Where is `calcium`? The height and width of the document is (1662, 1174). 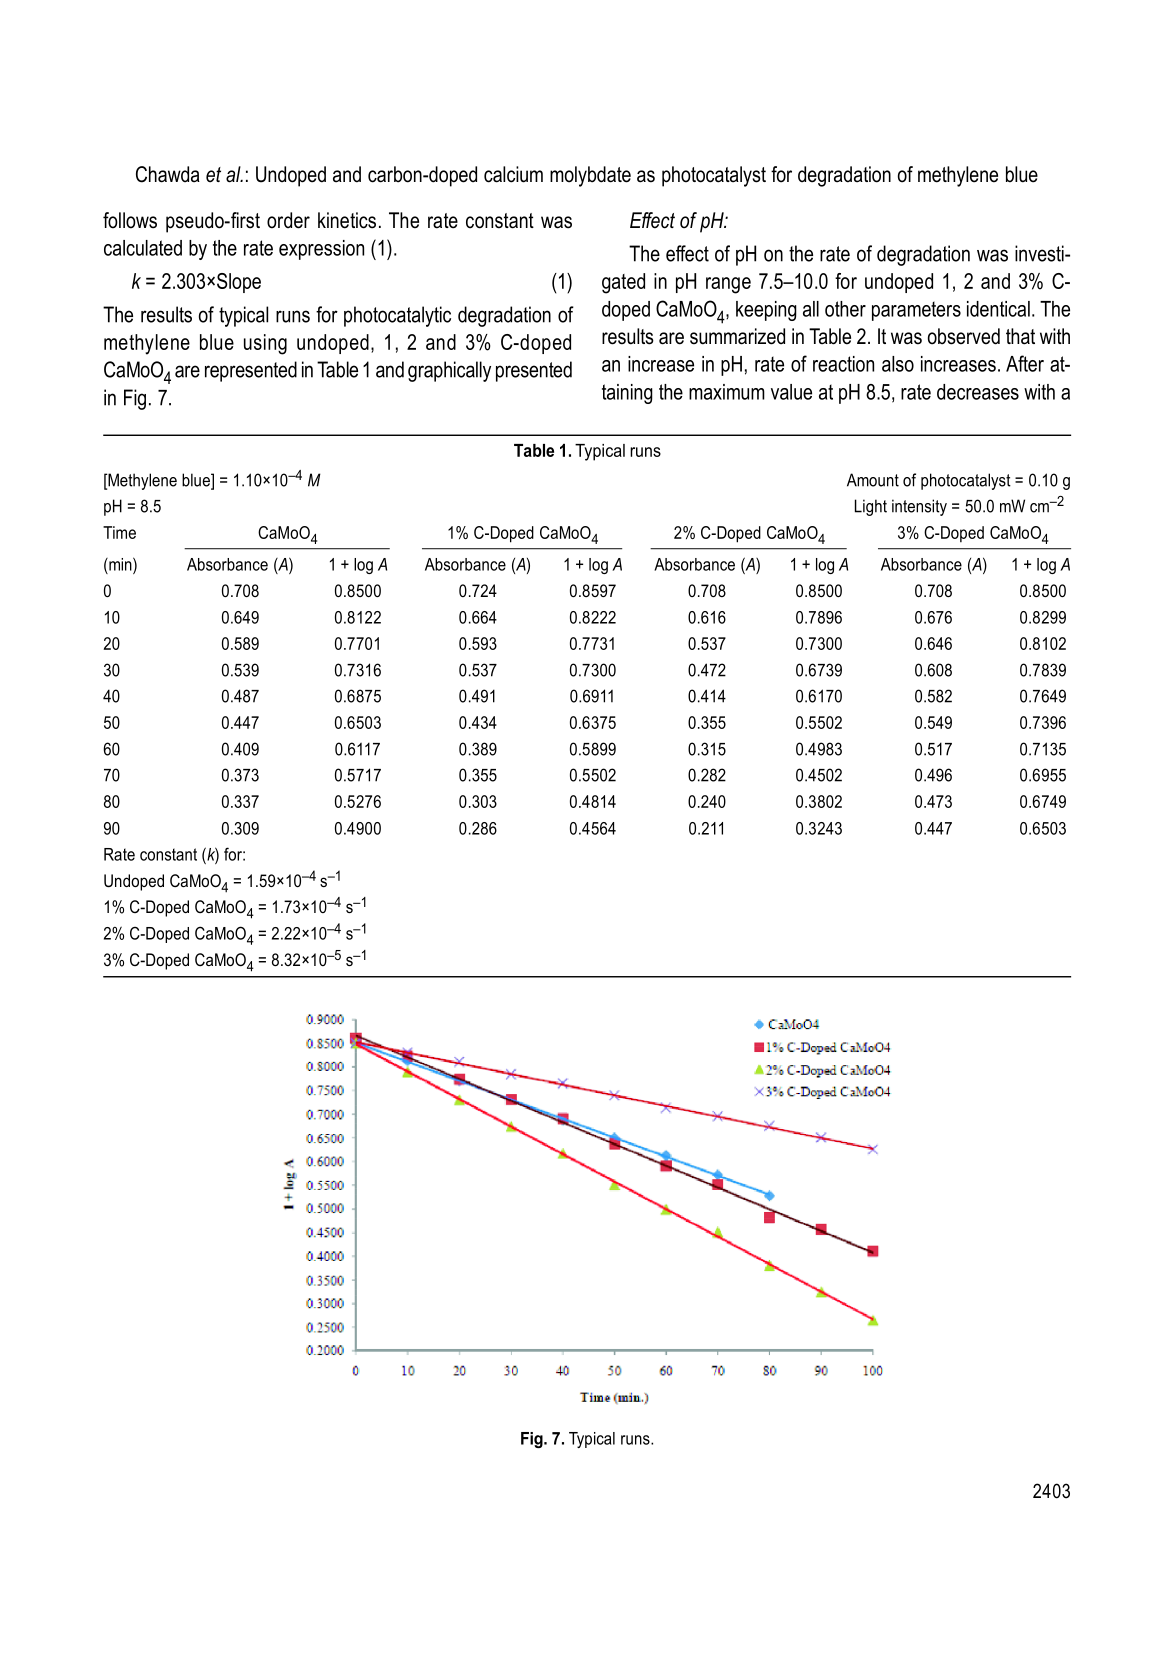
calcium is located at coordinates (513, 174).
